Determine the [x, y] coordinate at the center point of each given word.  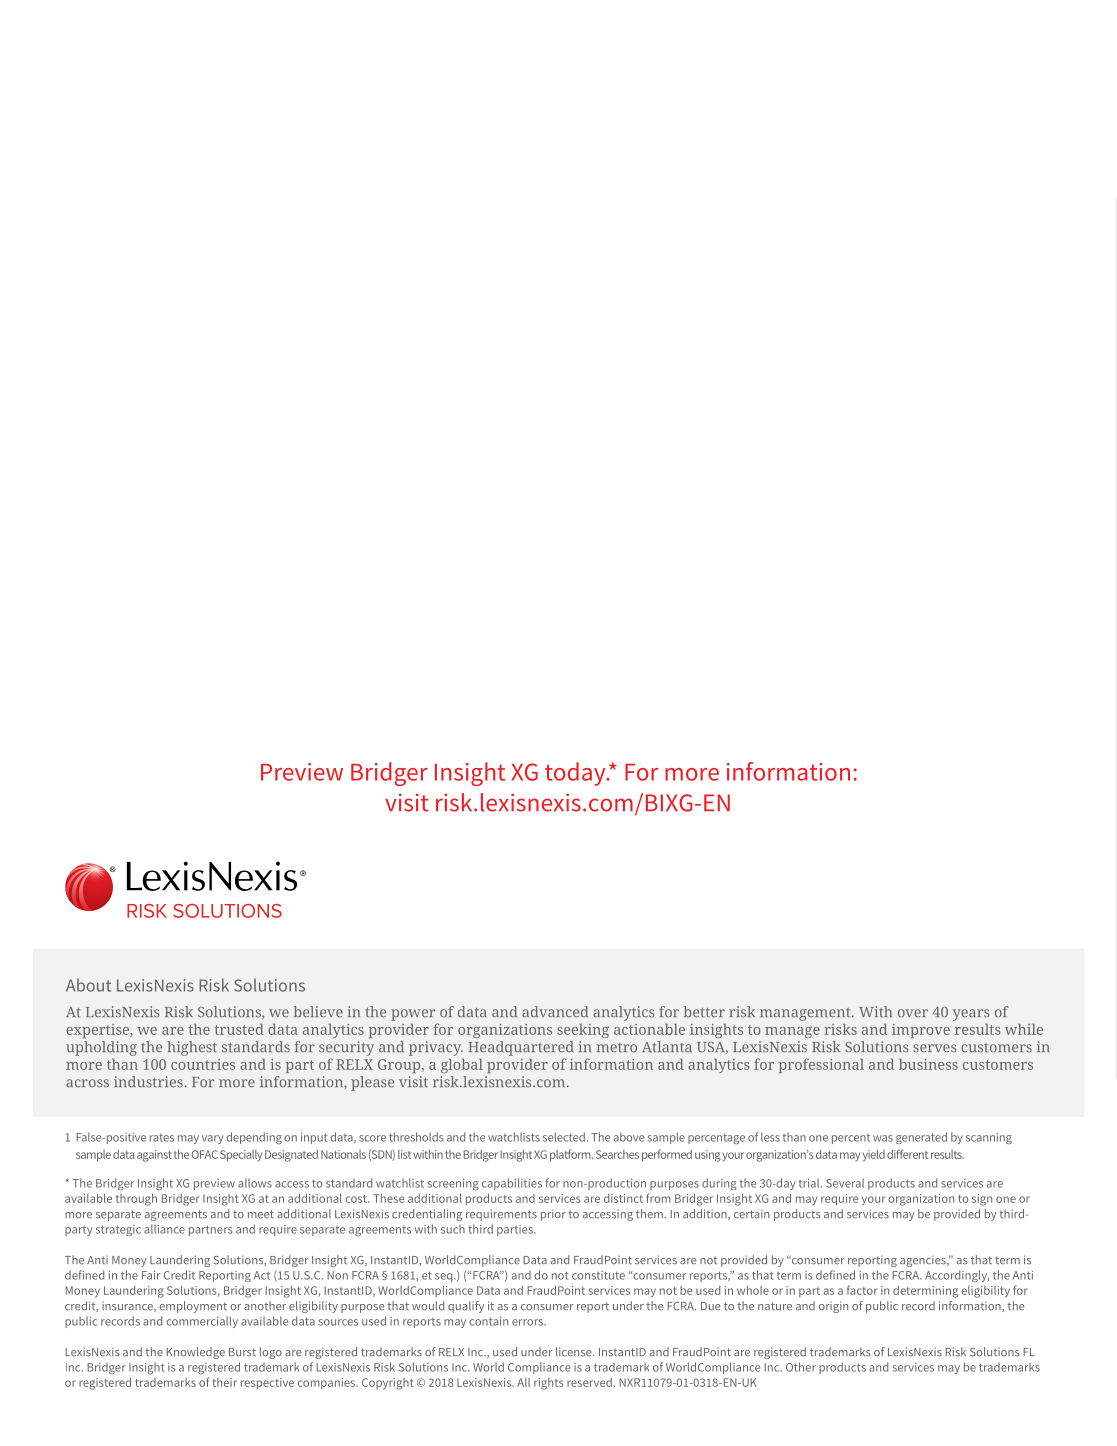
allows [255, 1183]
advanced [555, 1012]
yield [874, 1156]
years [971, 1015]
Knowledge [195, 1353]
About [88, 985]
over [913, 1013]
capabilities [512, 1184]
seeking [583, 1030]
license [575, 1352]
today [576, 774]
